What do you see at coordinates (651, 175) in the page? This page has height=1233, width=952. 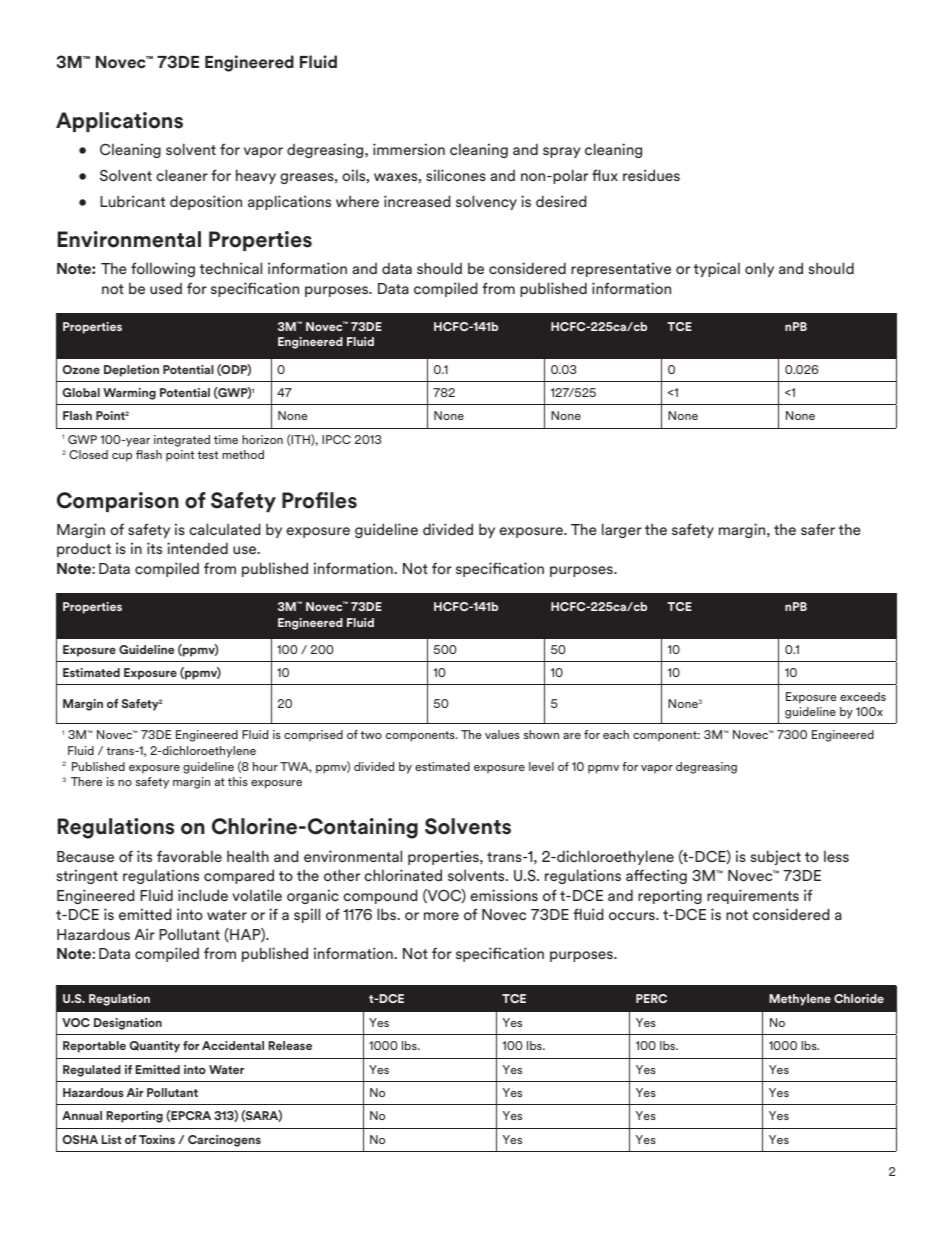 I see `residues` at bounding box center [651, 175].
